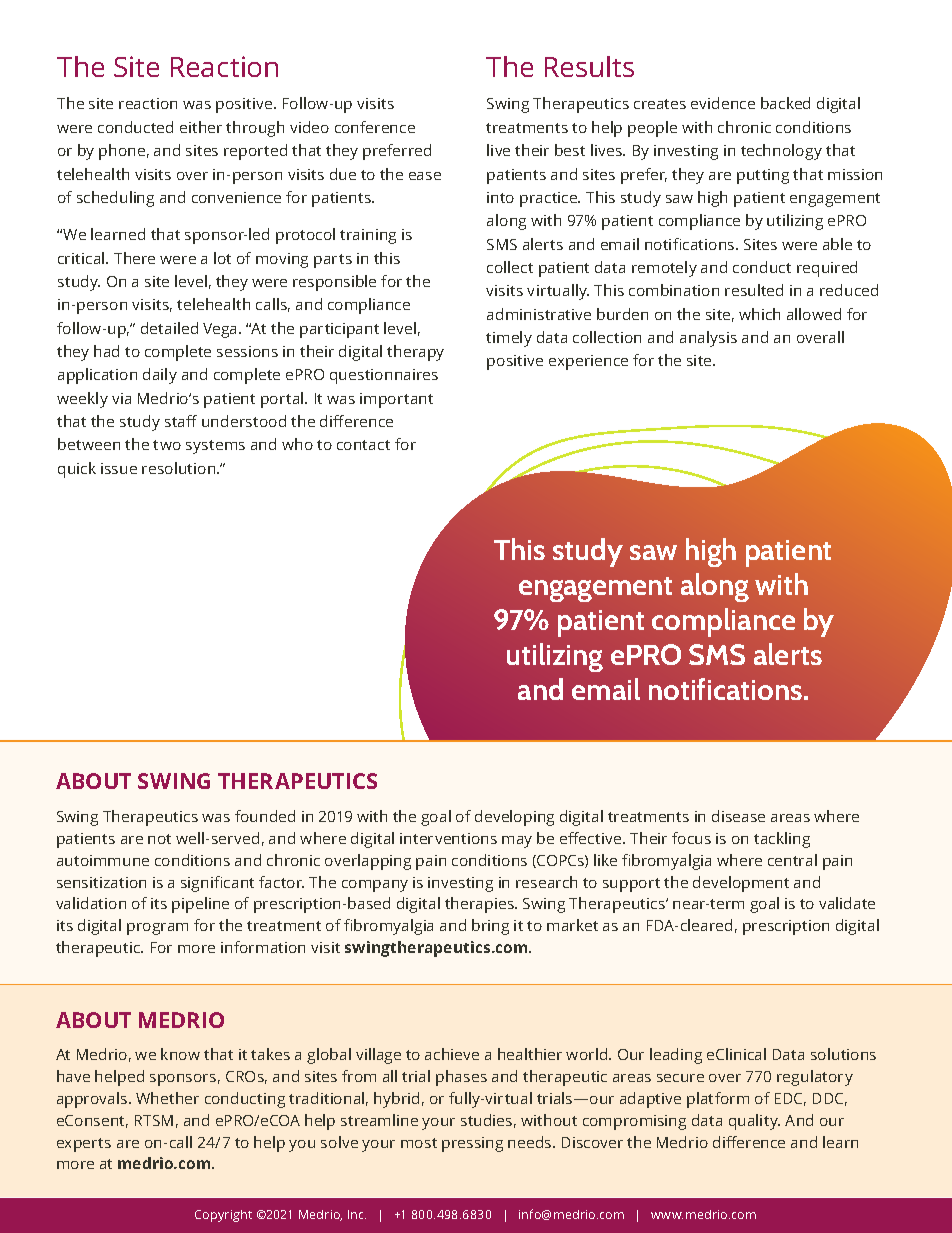  Describe the element at coordinates (472, 1144) in the image. I see `pressing` at that location.
